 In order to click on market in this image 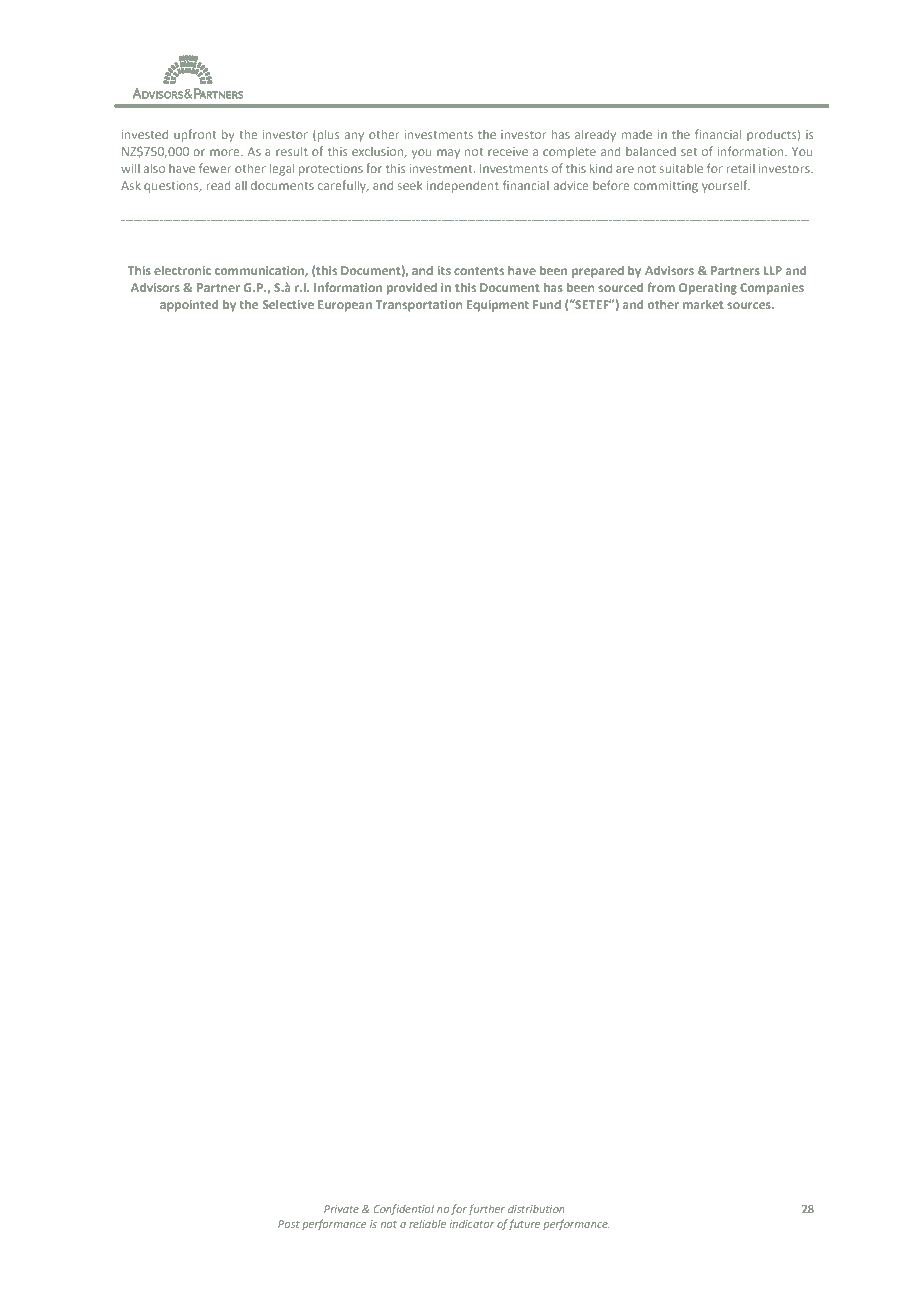, I will do `click(703, 304)`.
